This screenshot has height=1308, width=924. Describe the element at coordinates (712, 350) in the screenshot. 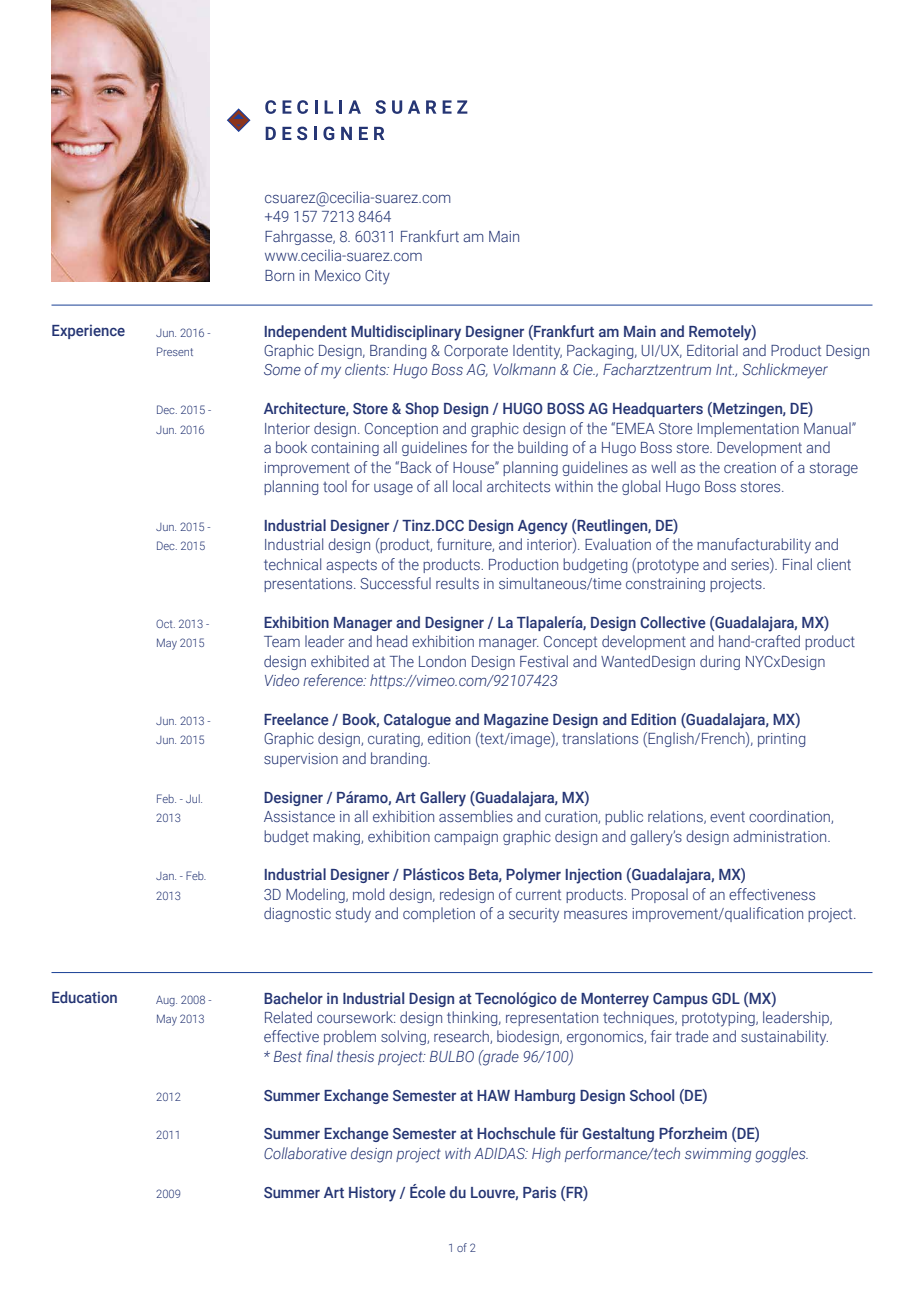

I see `Editorial` at that location.
